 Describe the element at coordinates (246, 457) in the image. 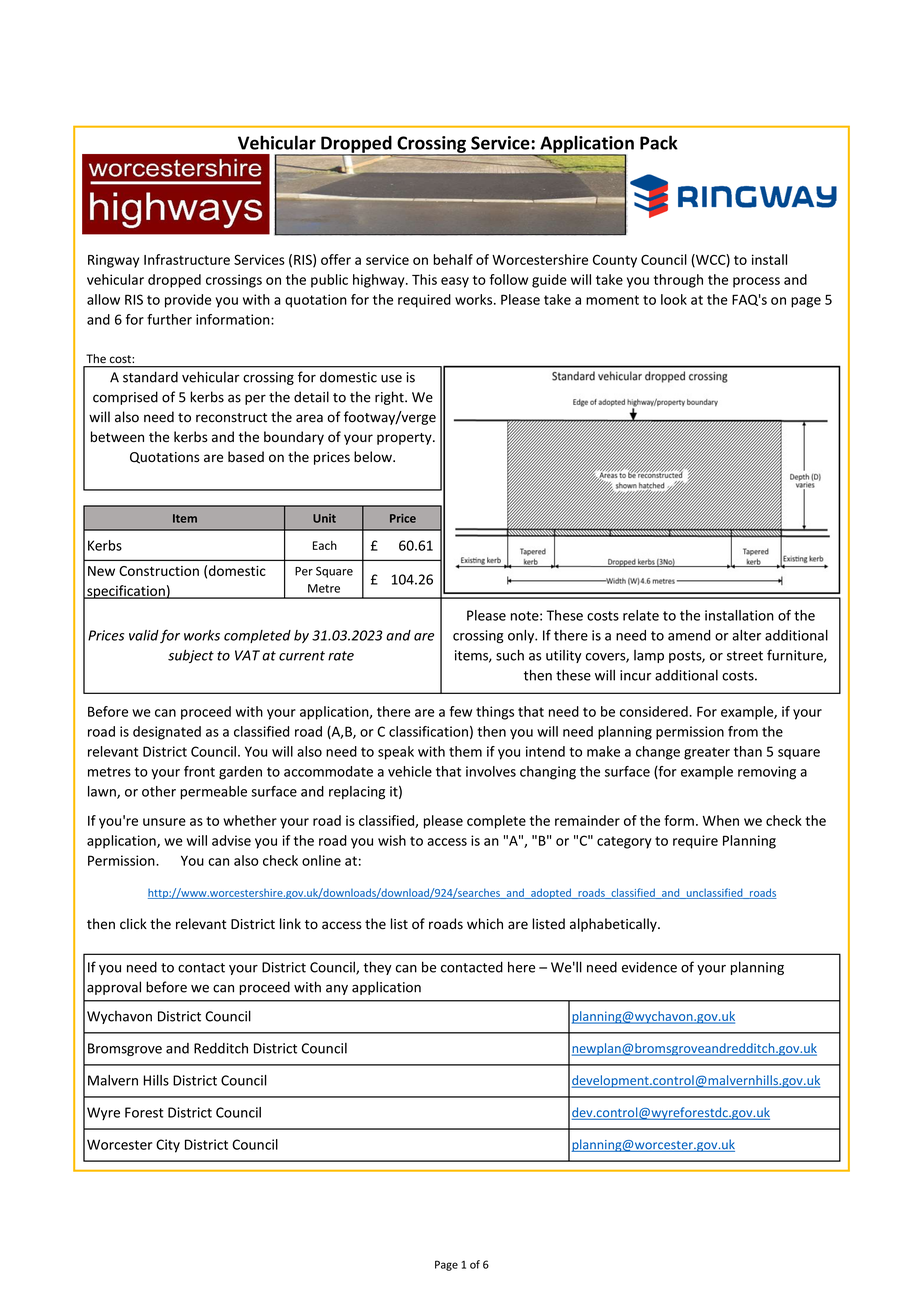

I see `based` at that location.
